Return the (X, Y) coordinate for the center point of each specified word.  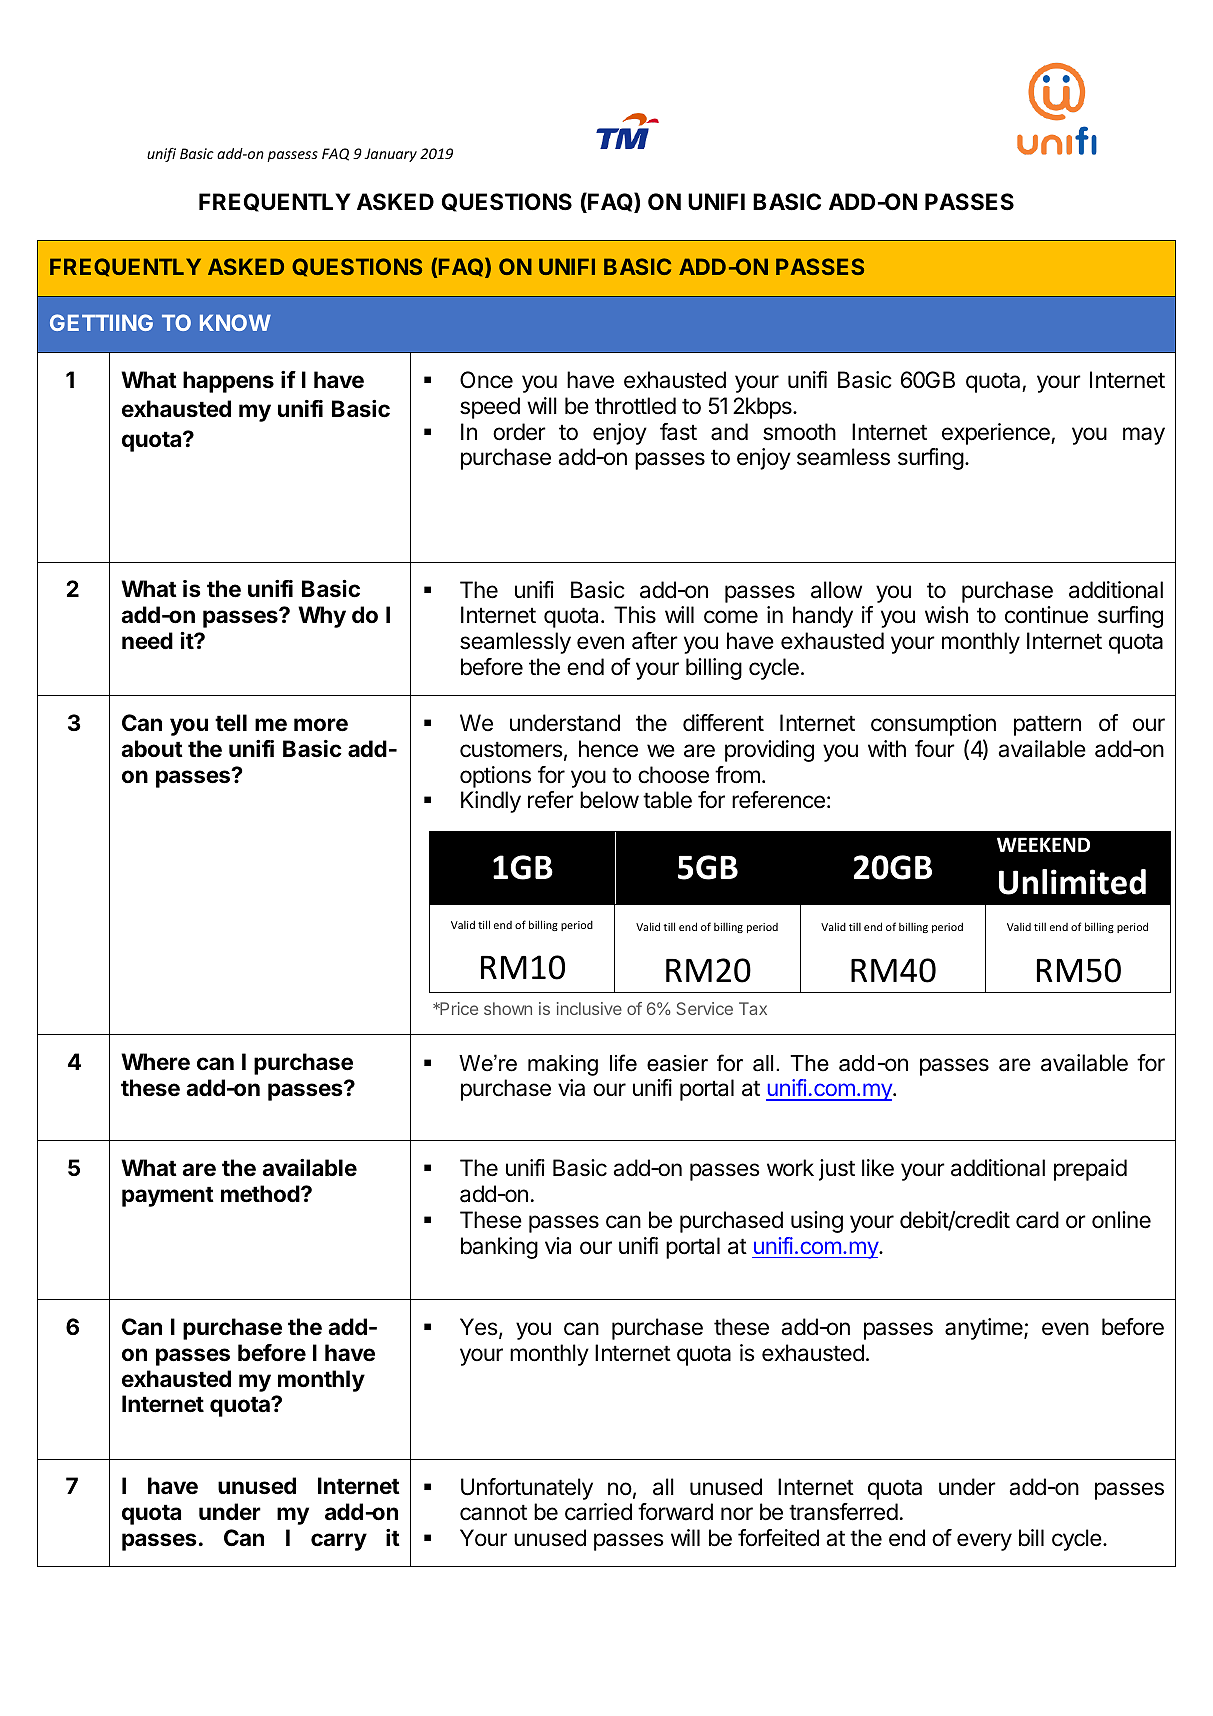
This (635, 615)
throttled (635, 405)
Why (322, 617)
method (261, 1194)
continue (1046, 615)
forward (675, 1512)
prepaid (1090, 1170)
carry (339, 1542)
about (152, 749)
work (790, 1168)
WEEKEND (1043, 844)
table (667, 800)
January (390, 155)
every (984, 1542)
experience (997, 434)
